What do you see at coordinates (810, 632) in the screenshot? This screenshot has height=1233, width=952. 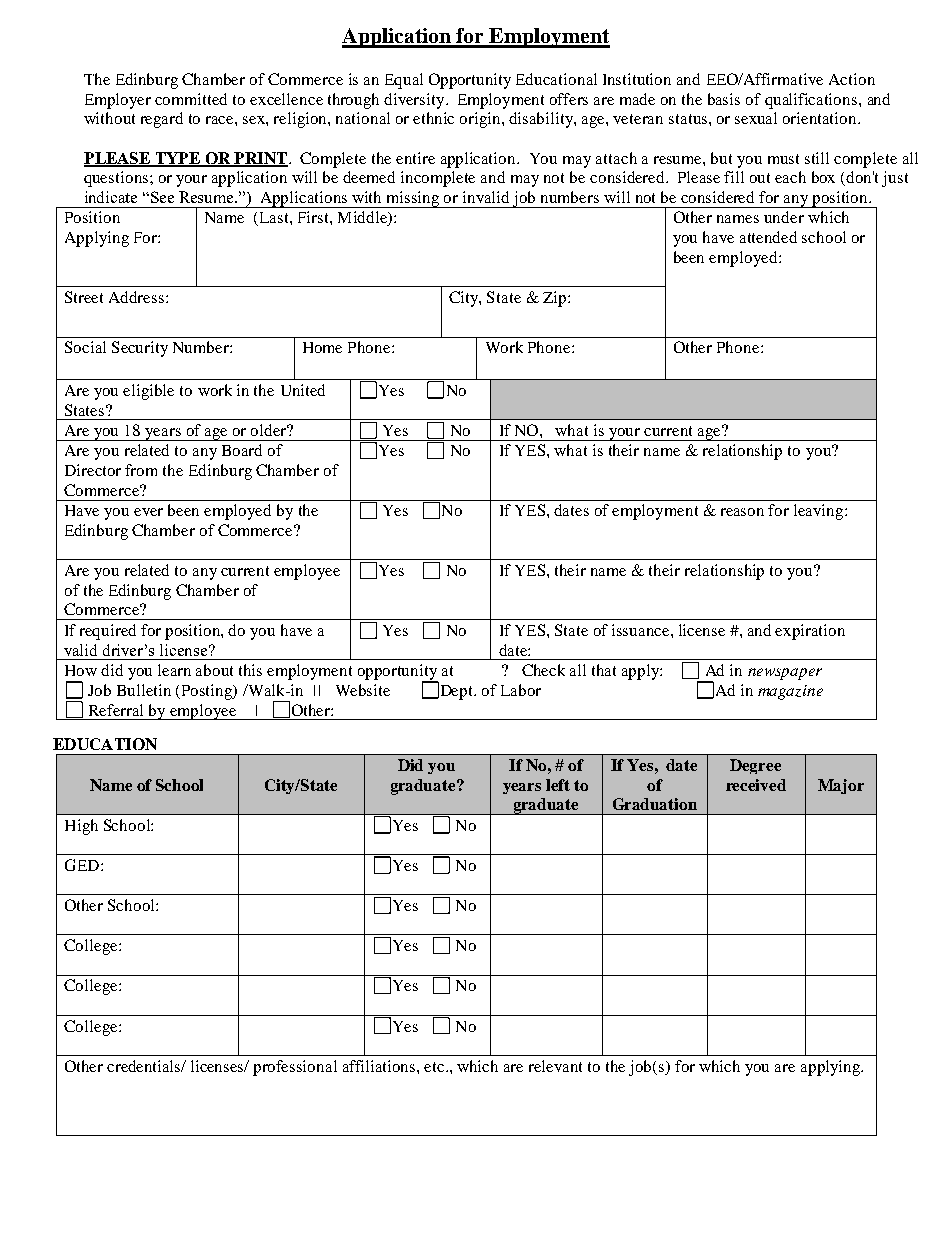 I see `expiration` at bounding box center [810, 632].
